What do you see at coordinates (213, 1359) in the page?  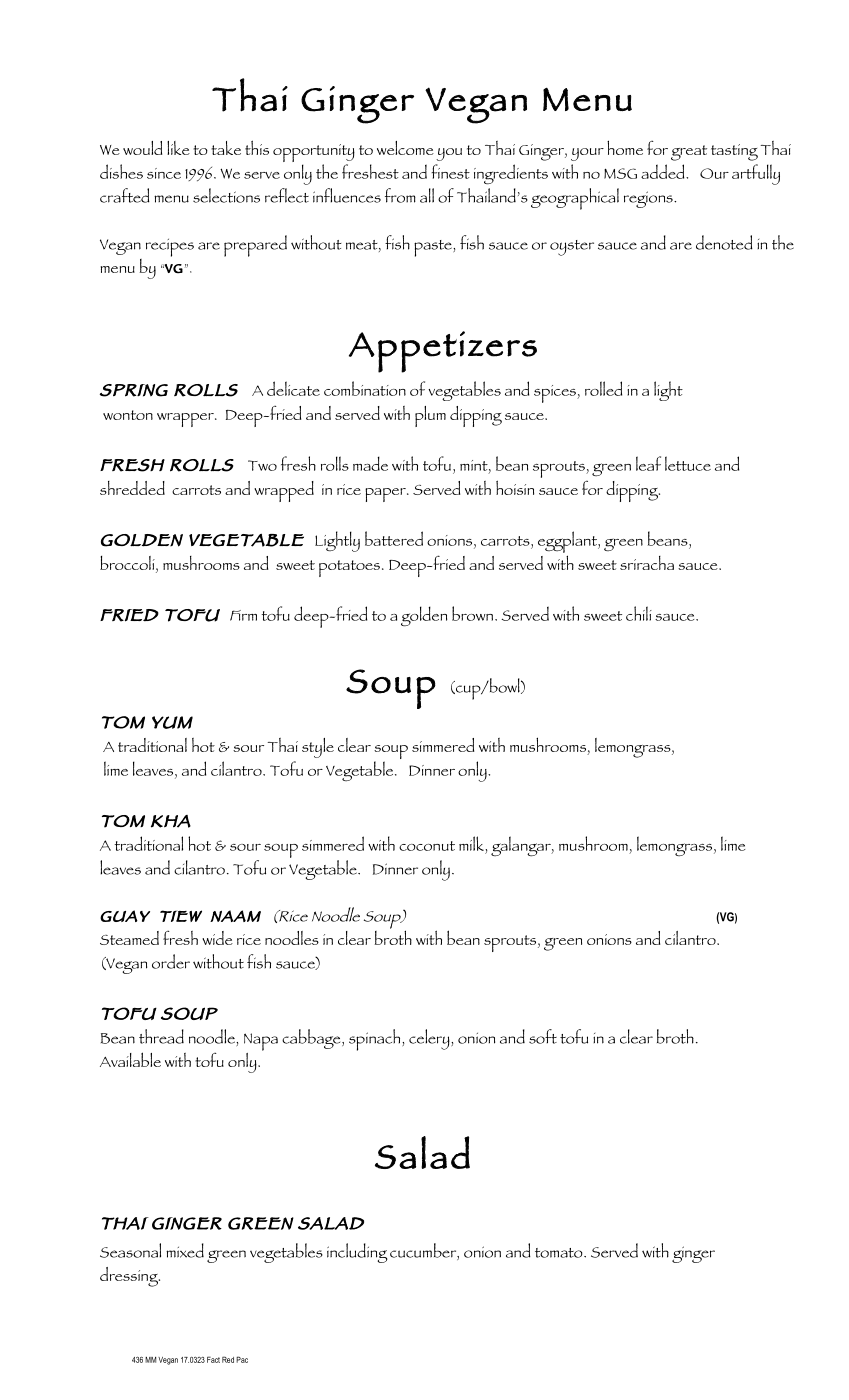 I see `Fact` at bounding box center [213, 1359].
